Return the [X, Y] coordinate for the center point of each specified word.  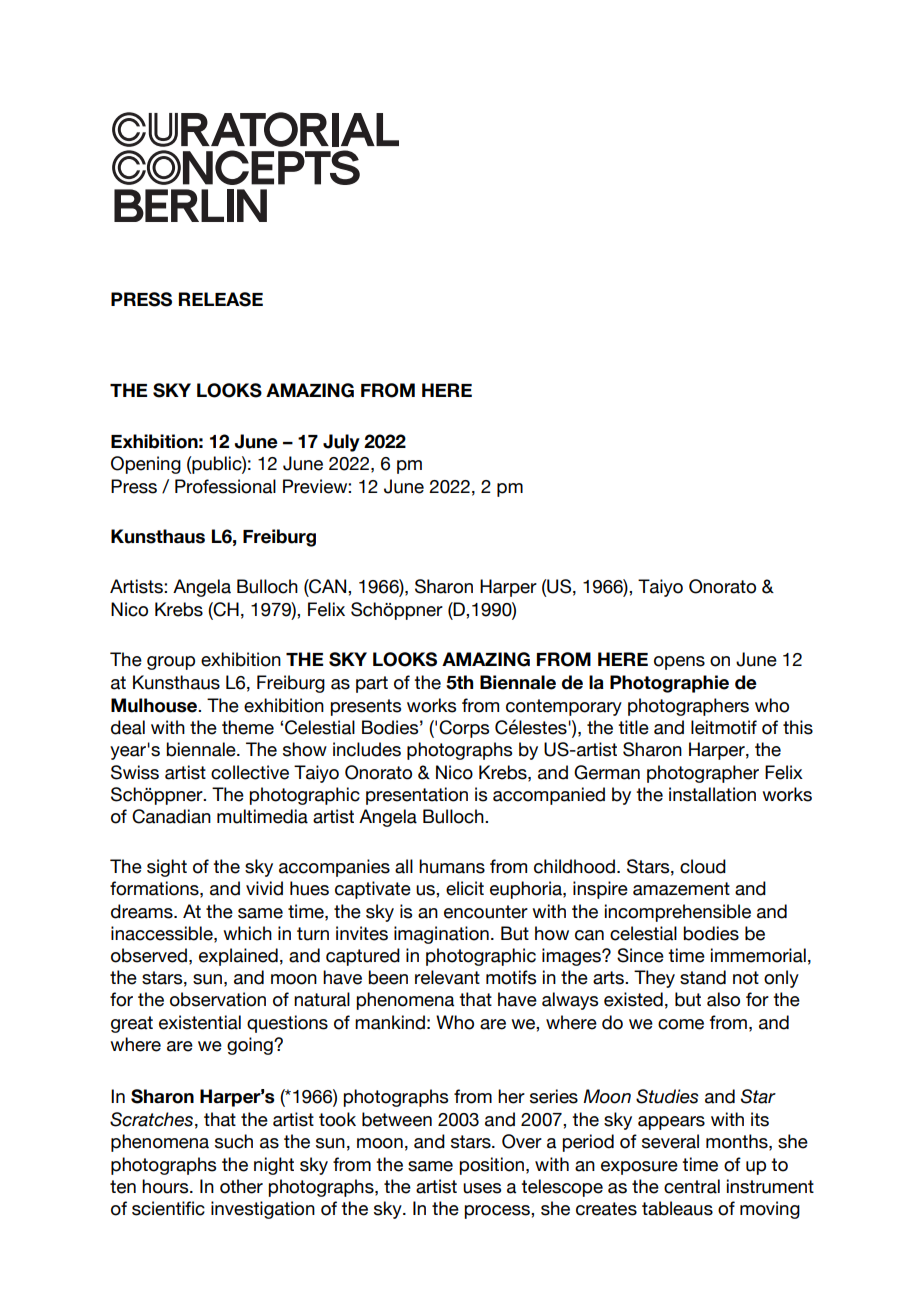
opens [679, 663]
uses [482, 1188]
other [241, 1186]
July [341, 443]
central [692, 1186]
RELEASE [221, 299]
